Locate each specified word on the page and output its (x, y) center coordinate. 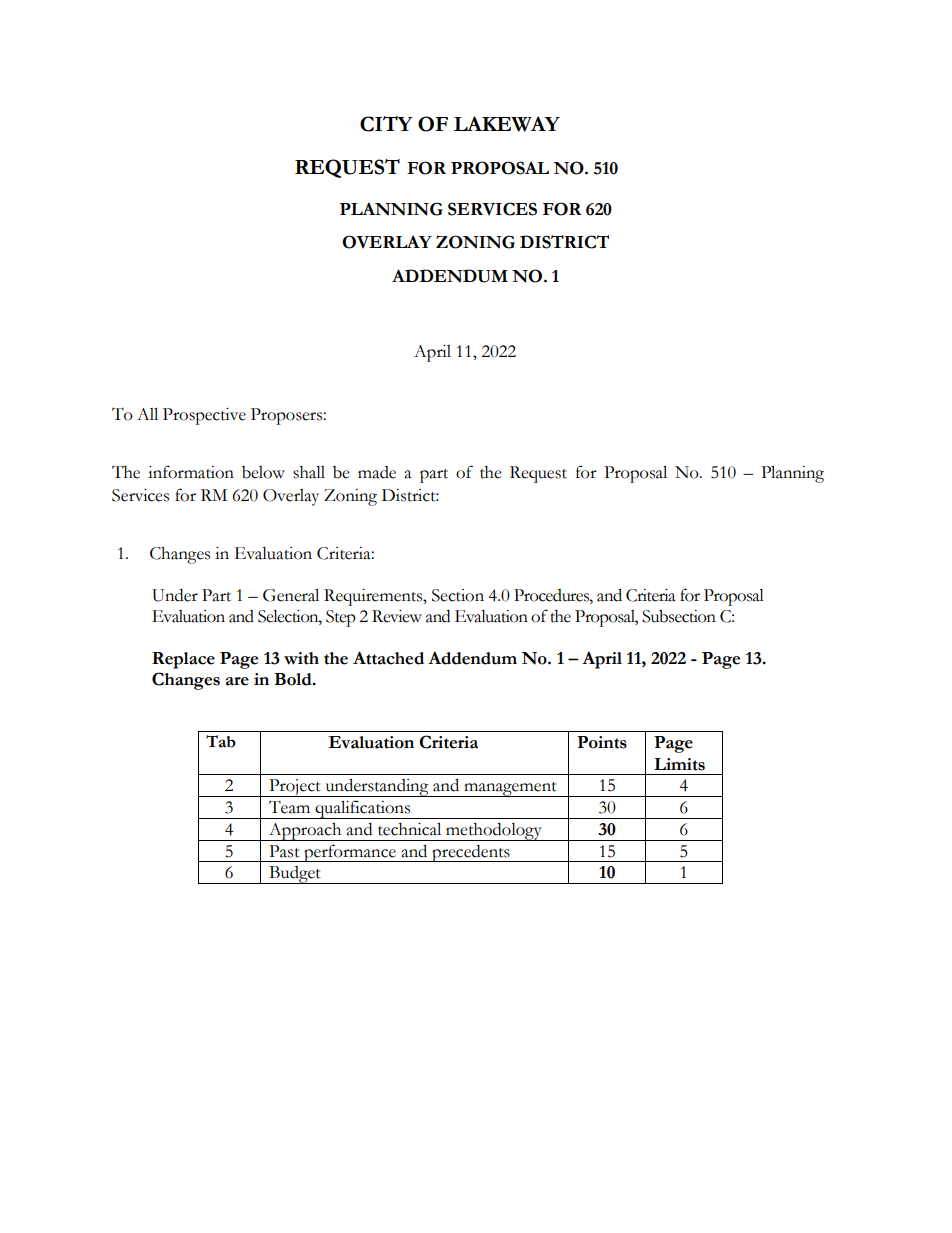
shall (309, 472)
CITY (386, 124)
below (263, 472)
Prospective (204, 416)
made (377, 472)
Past (284, 851)
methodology (494, 832)
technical (409, 829)
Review (397, 616)
